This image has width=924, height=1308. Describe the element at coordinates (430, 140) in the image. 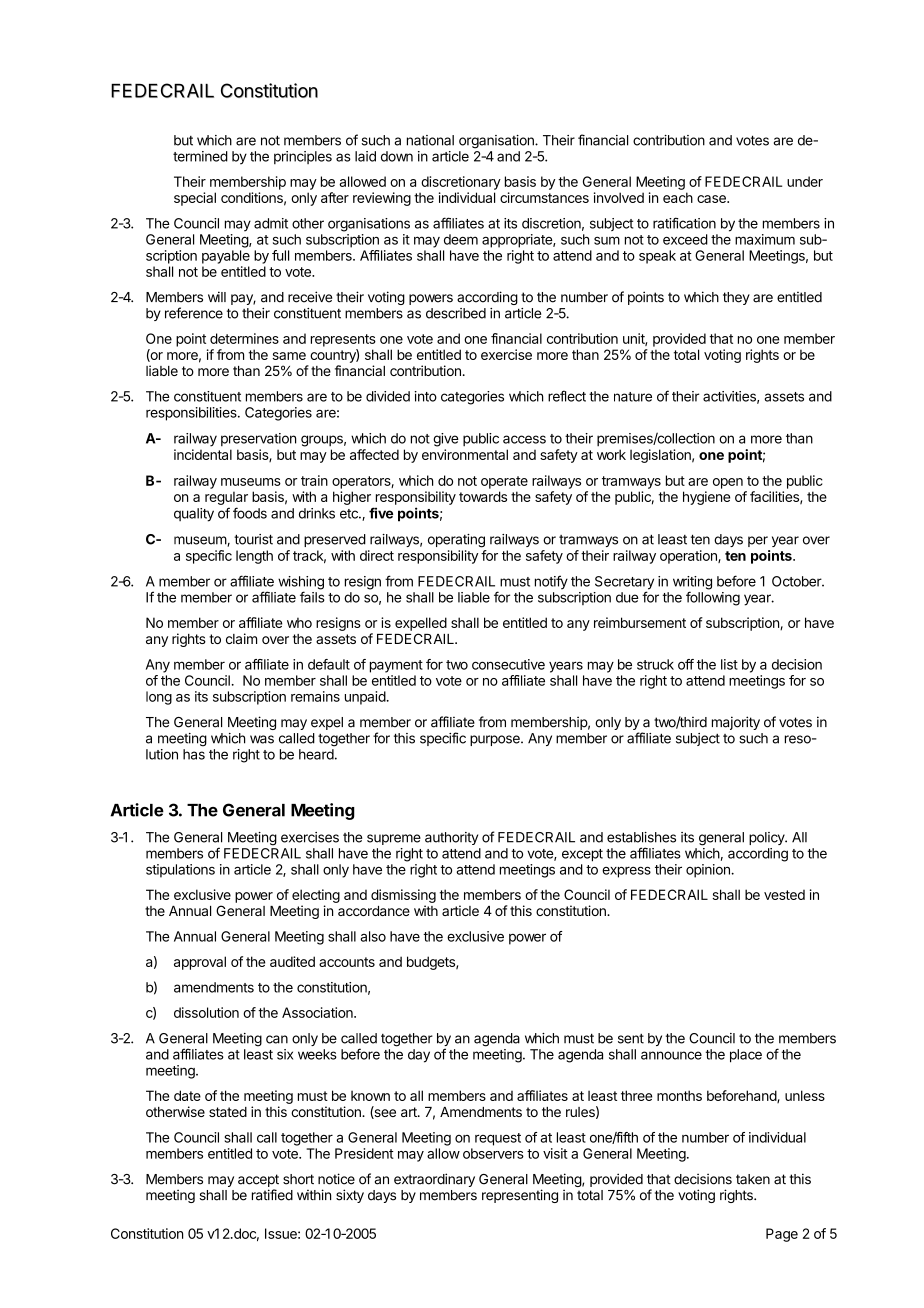

I see `national` at that location.
